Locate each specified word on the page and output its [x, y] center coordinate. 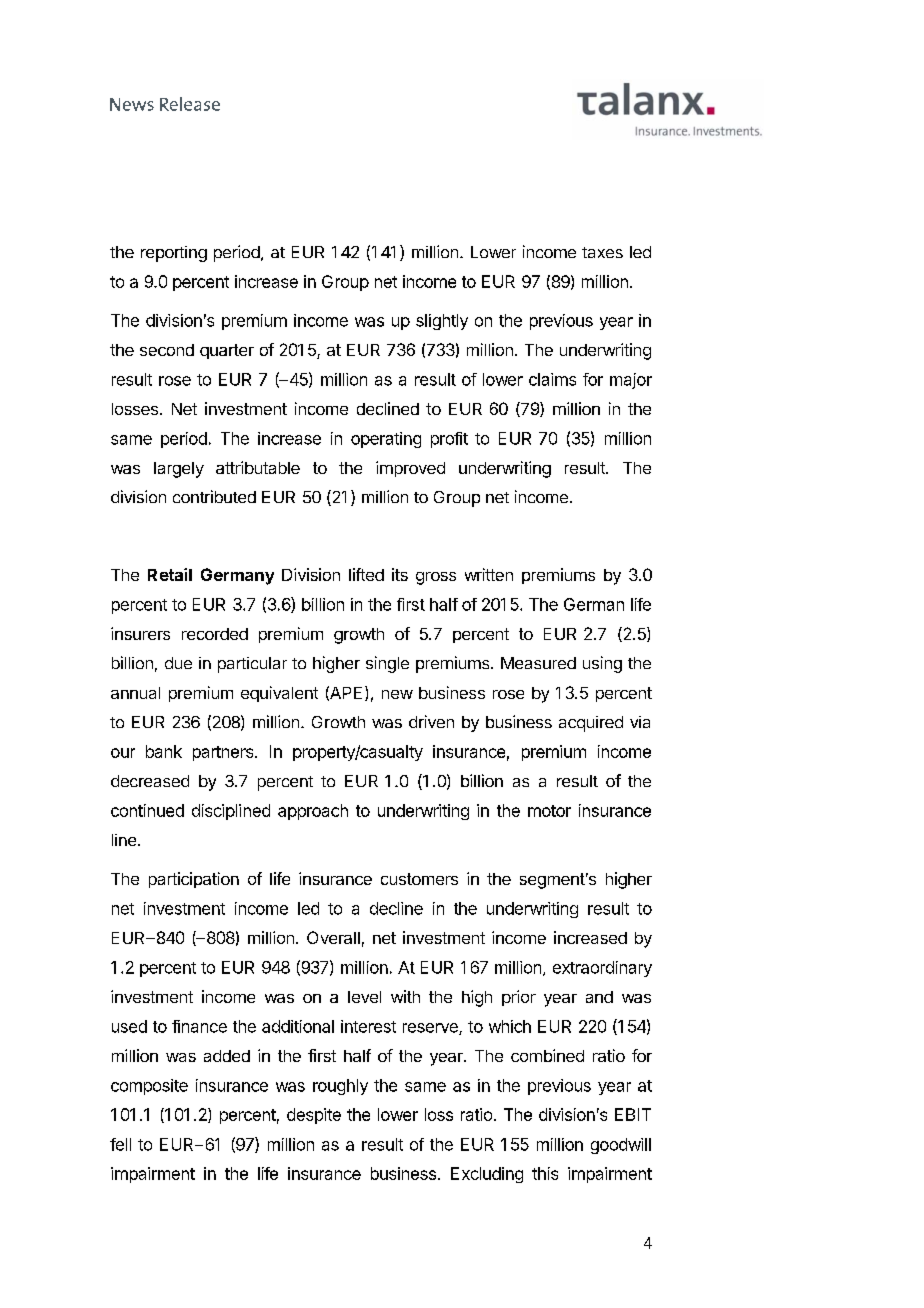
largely [179, 470]
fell [120, 1144]
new [397, 694]
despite [314, 1116]
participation [194, 880]
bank [164, 751]
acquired [591, 724]
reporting [174, 254]
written [489, 574]
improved [410, 469]
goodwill [621, 1146]
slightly [442, 322]
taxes [602, 252]
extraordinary [602, 969]
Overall [333, 937]
